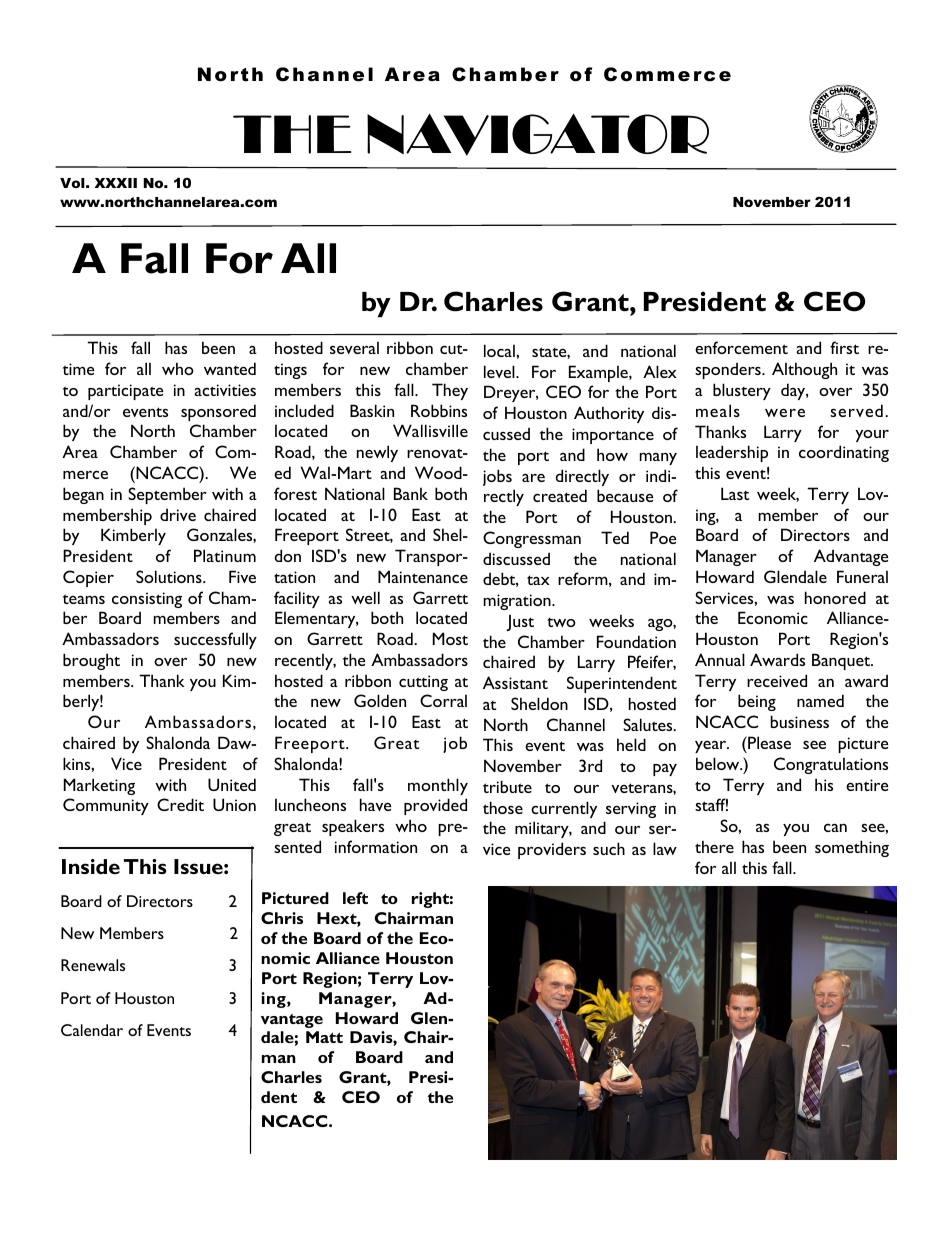 The height and width of the document is (1233, 952). I want to click on Renewals, so click(93, 965).
